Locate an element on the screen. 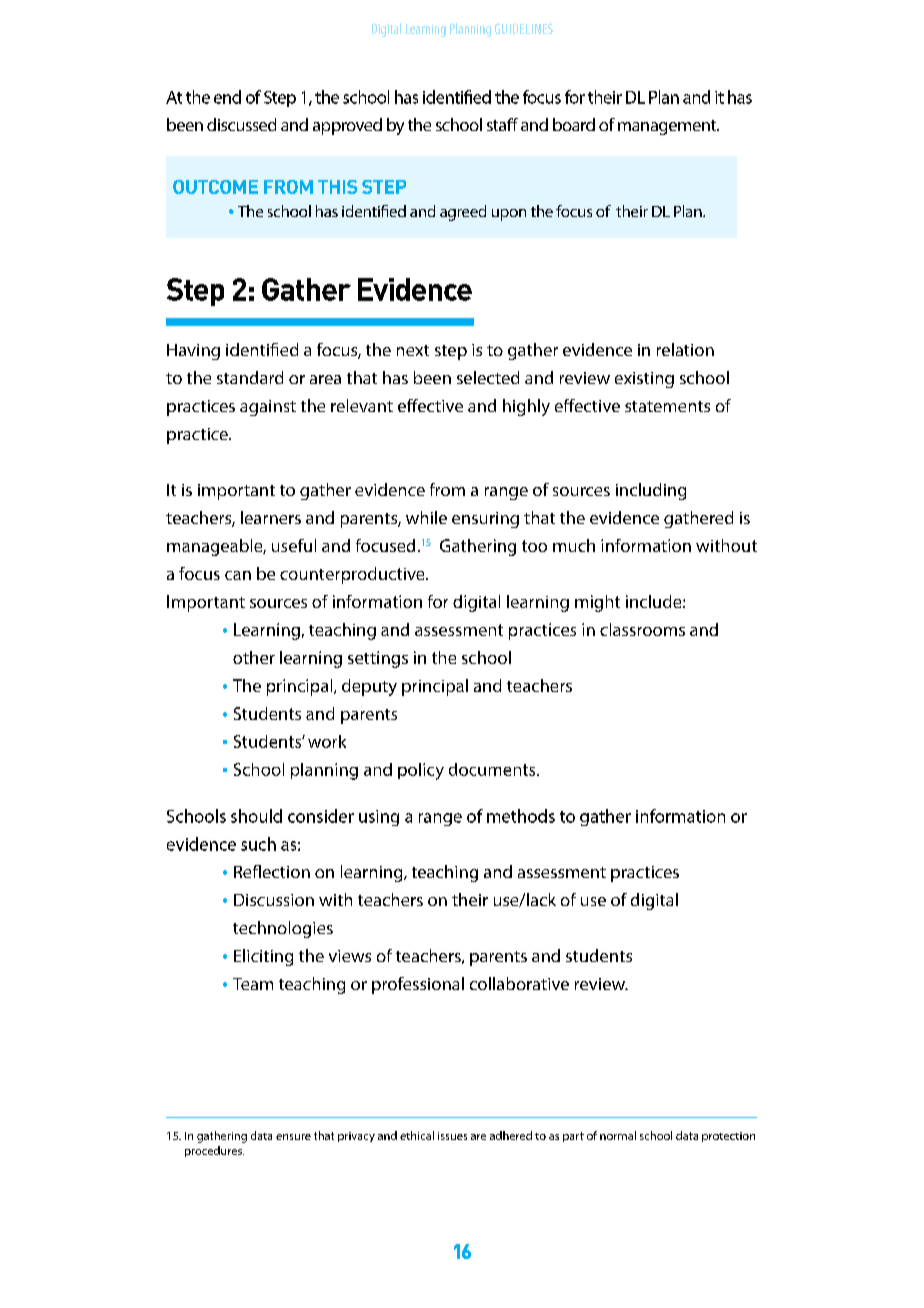 The height and width of the screenshot is (1308, 924). discussed is located at coordinates (241, 124).
